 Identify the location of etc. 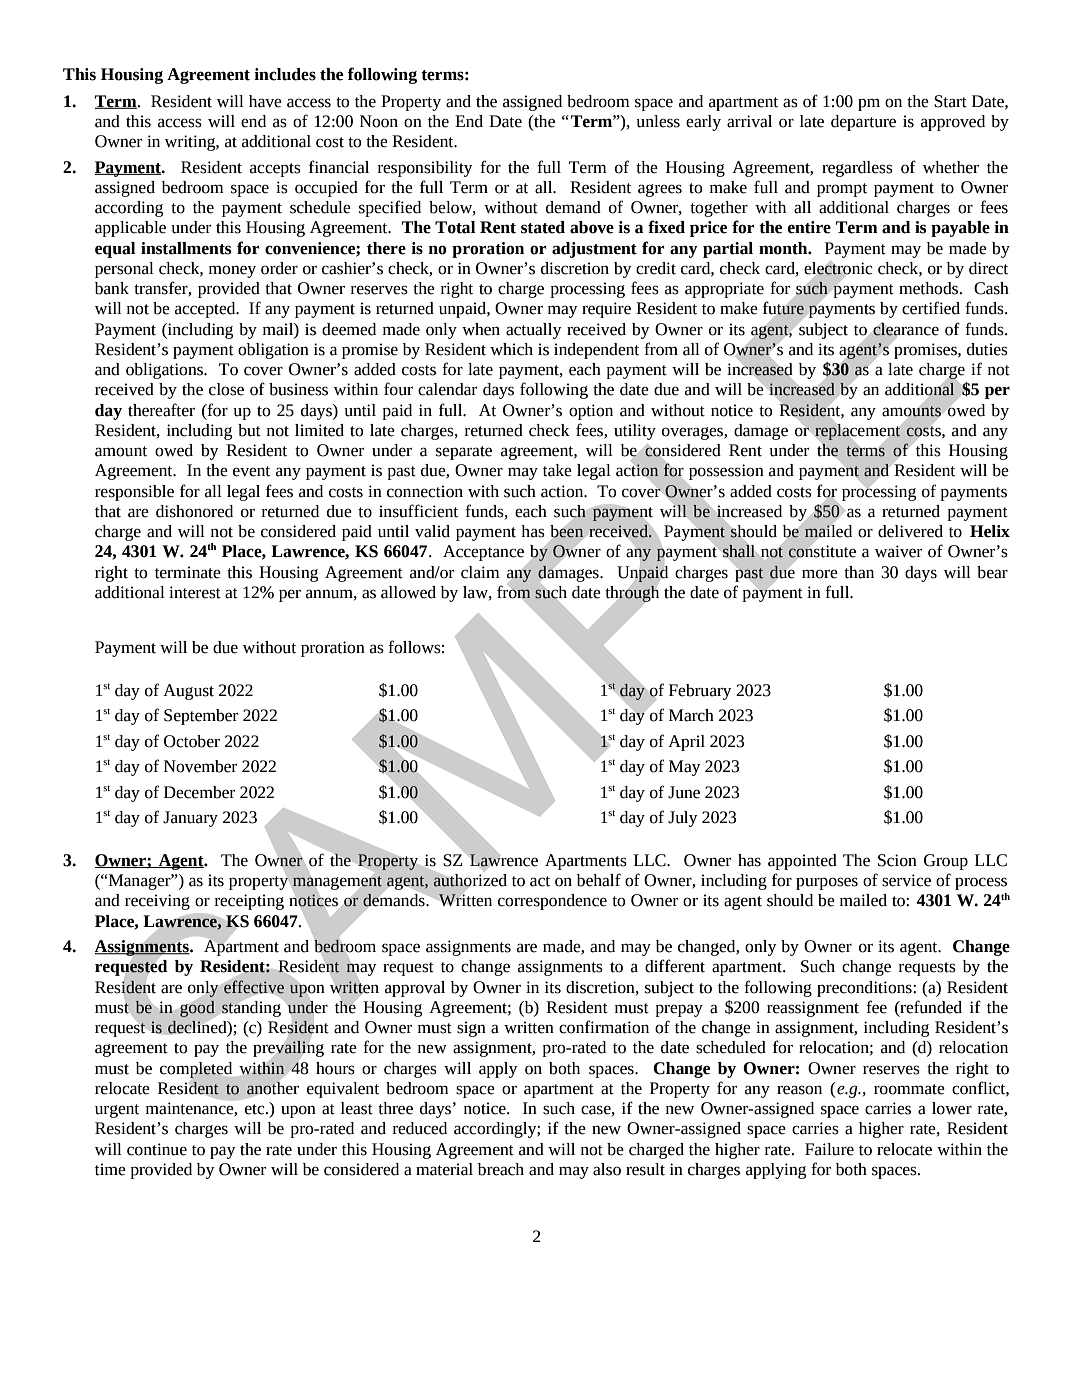
(256, 1109).
